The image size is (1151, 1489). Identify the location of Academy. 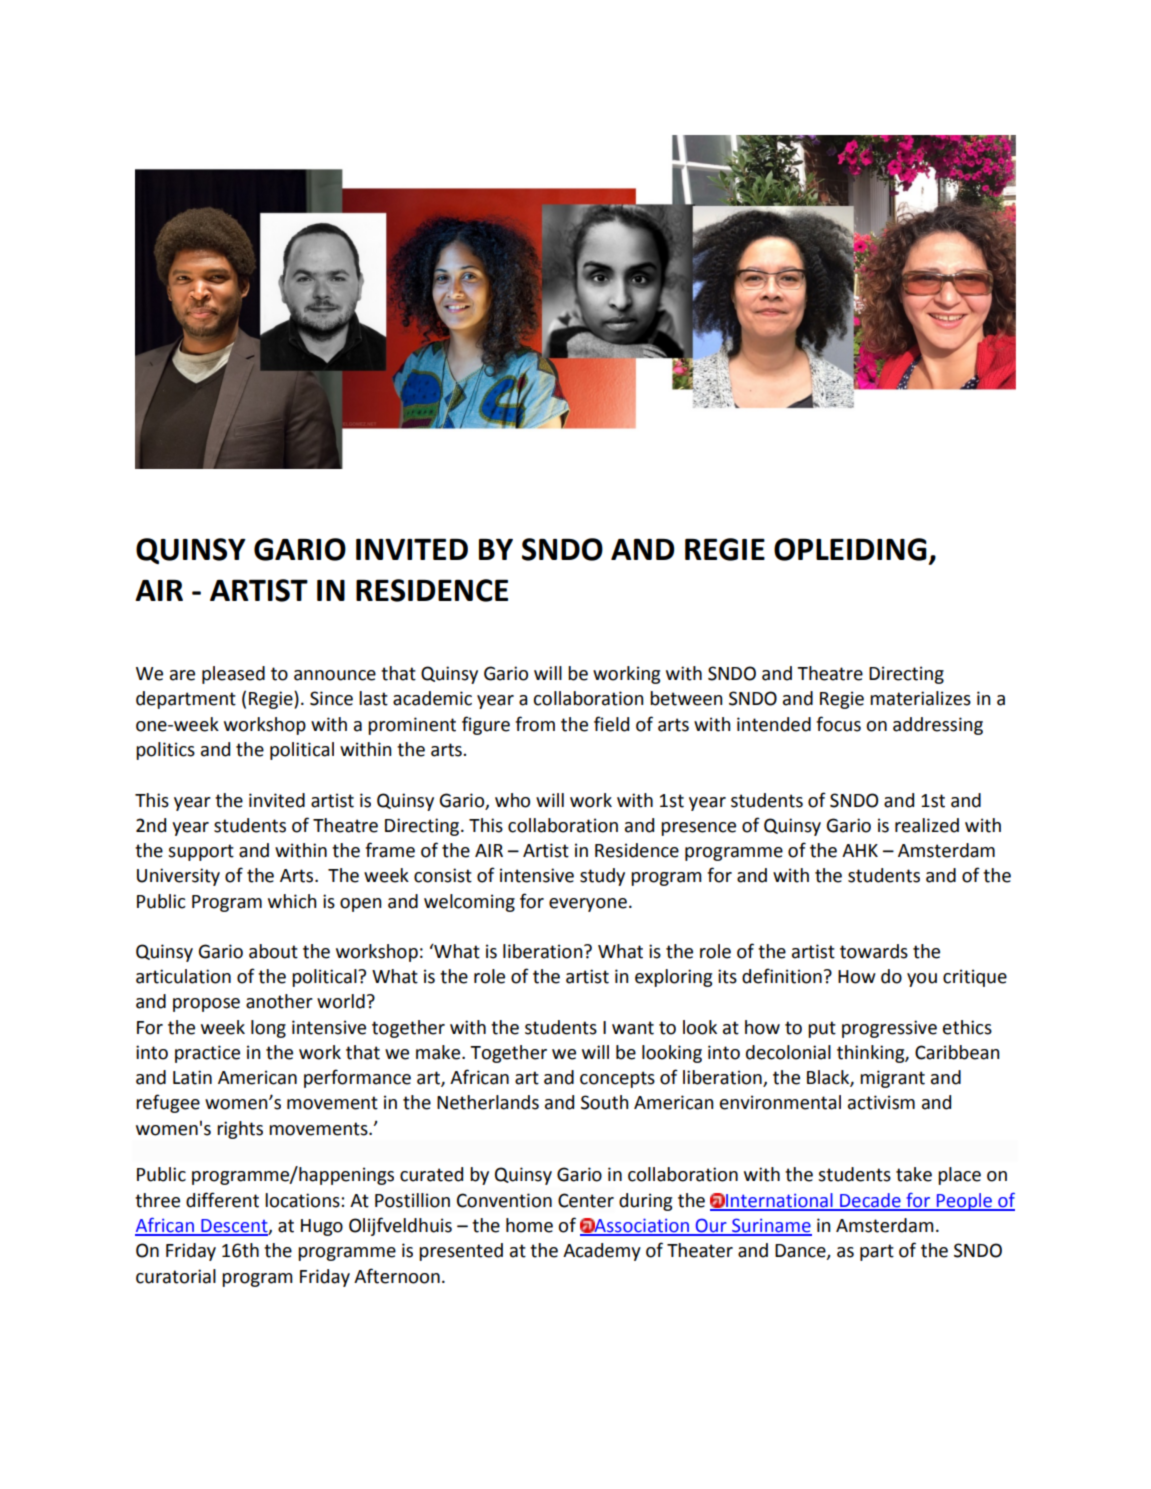
(602, 1252).
